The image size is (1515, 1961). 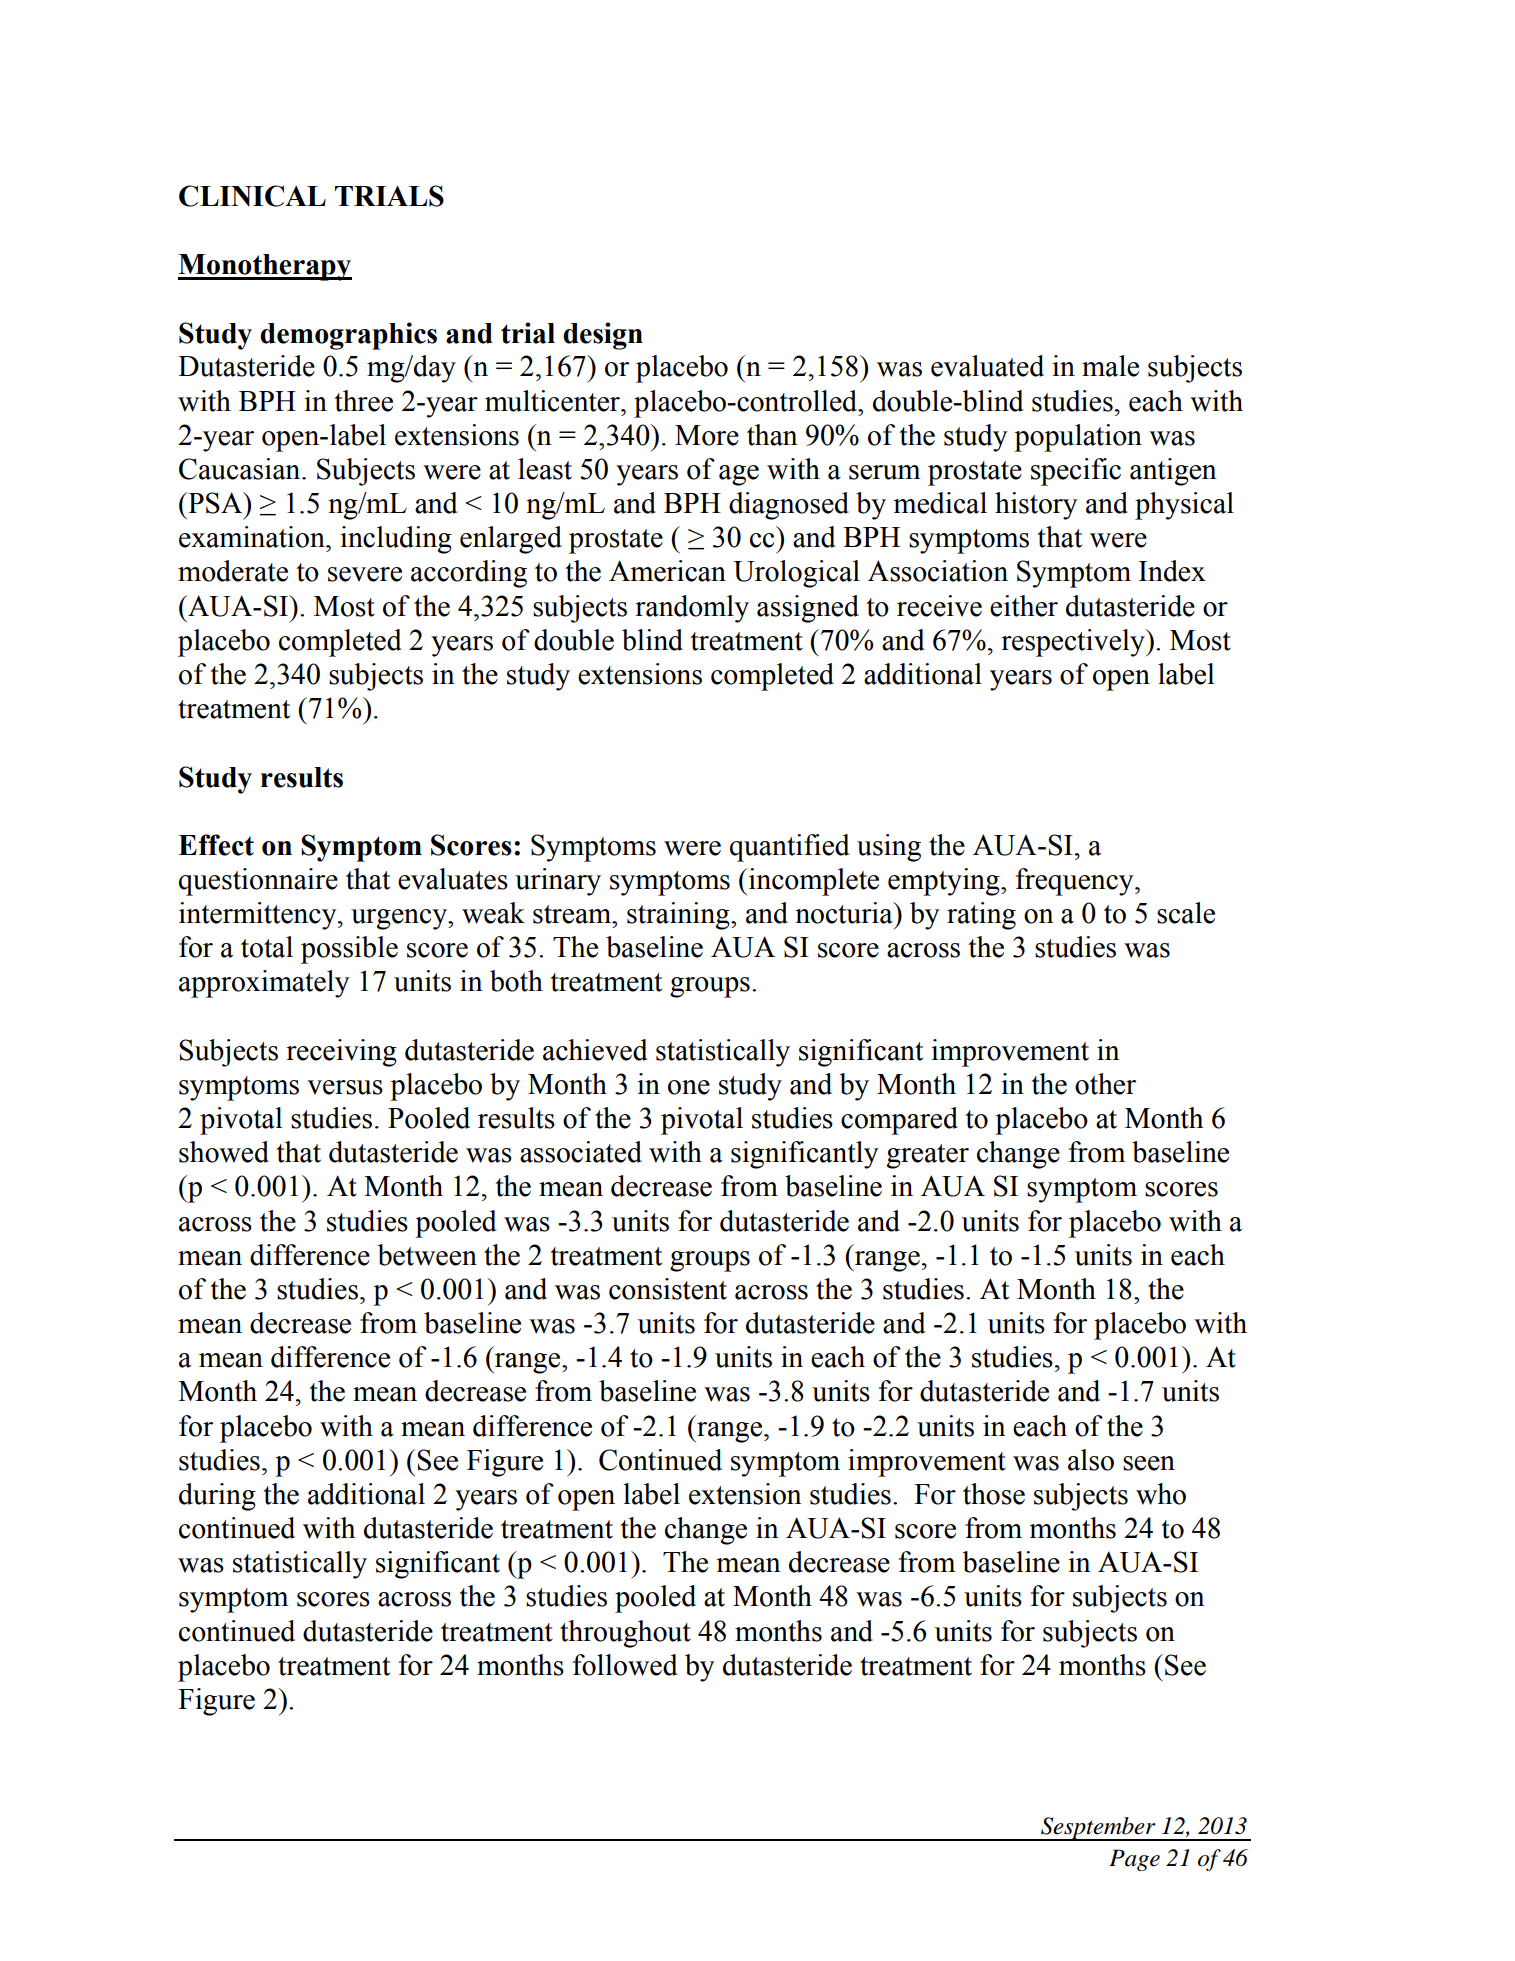 I want to click on Effect, so click(x=216, y=845).
